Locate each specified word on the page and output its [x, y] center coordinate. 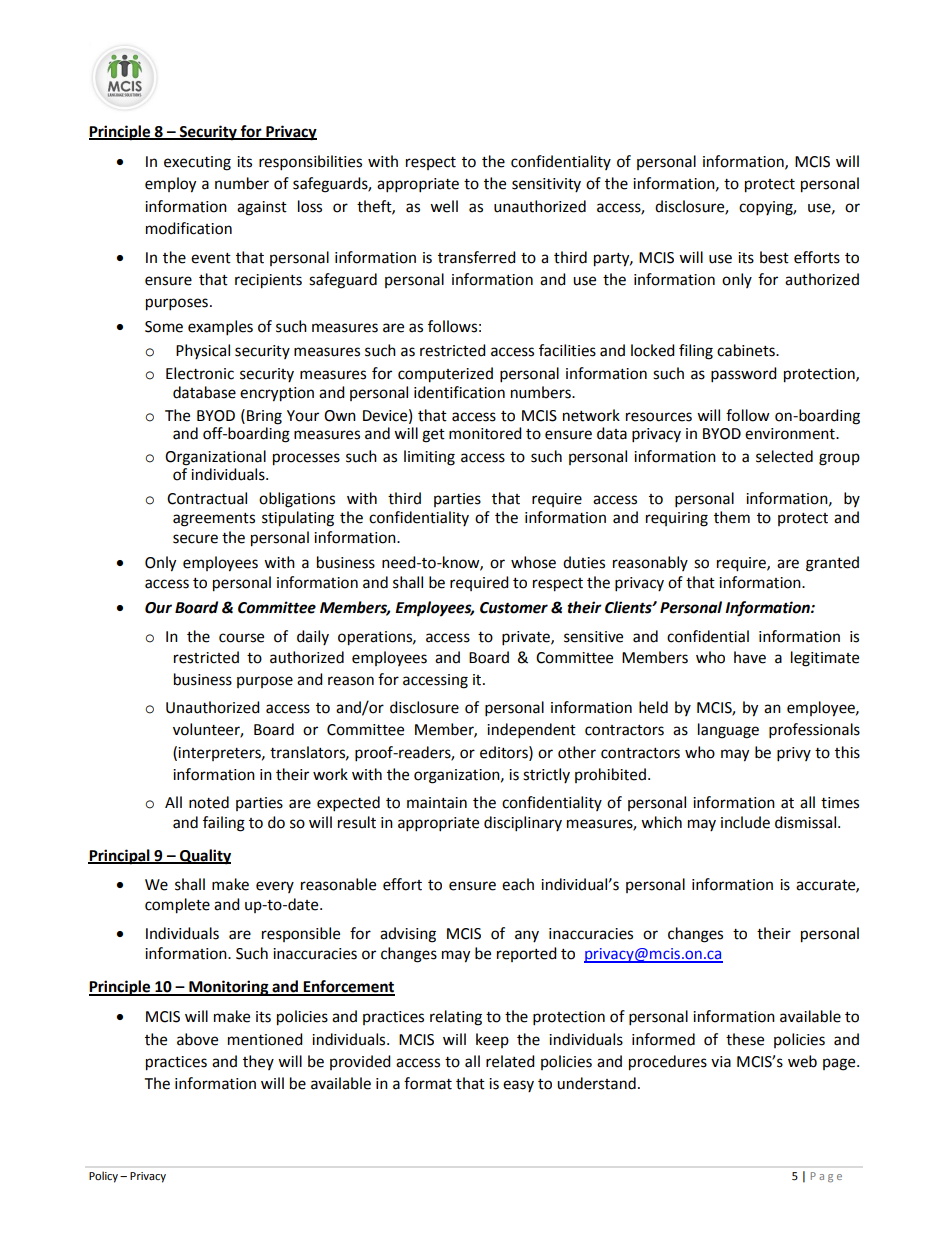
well [444, 206]
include [745, 822]
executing [197, 163]
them [732, 517]
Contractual [207, 498]
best [774, 257]
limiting [429, 458]
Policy [103, 1177]
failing [224, 824]
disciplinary [523, 824]
